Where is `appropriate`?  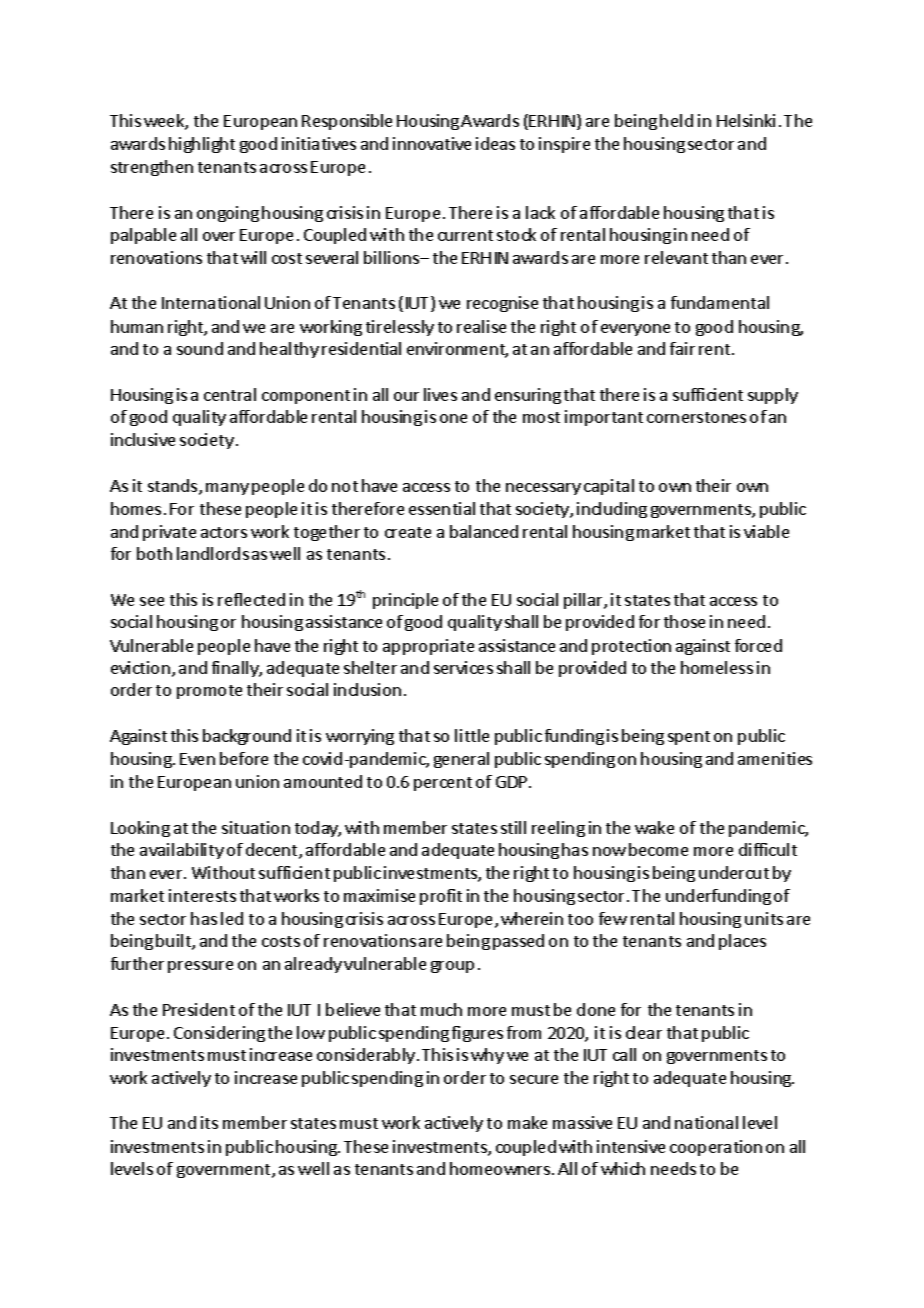 appropriate is located at coordinates (428, 647).
